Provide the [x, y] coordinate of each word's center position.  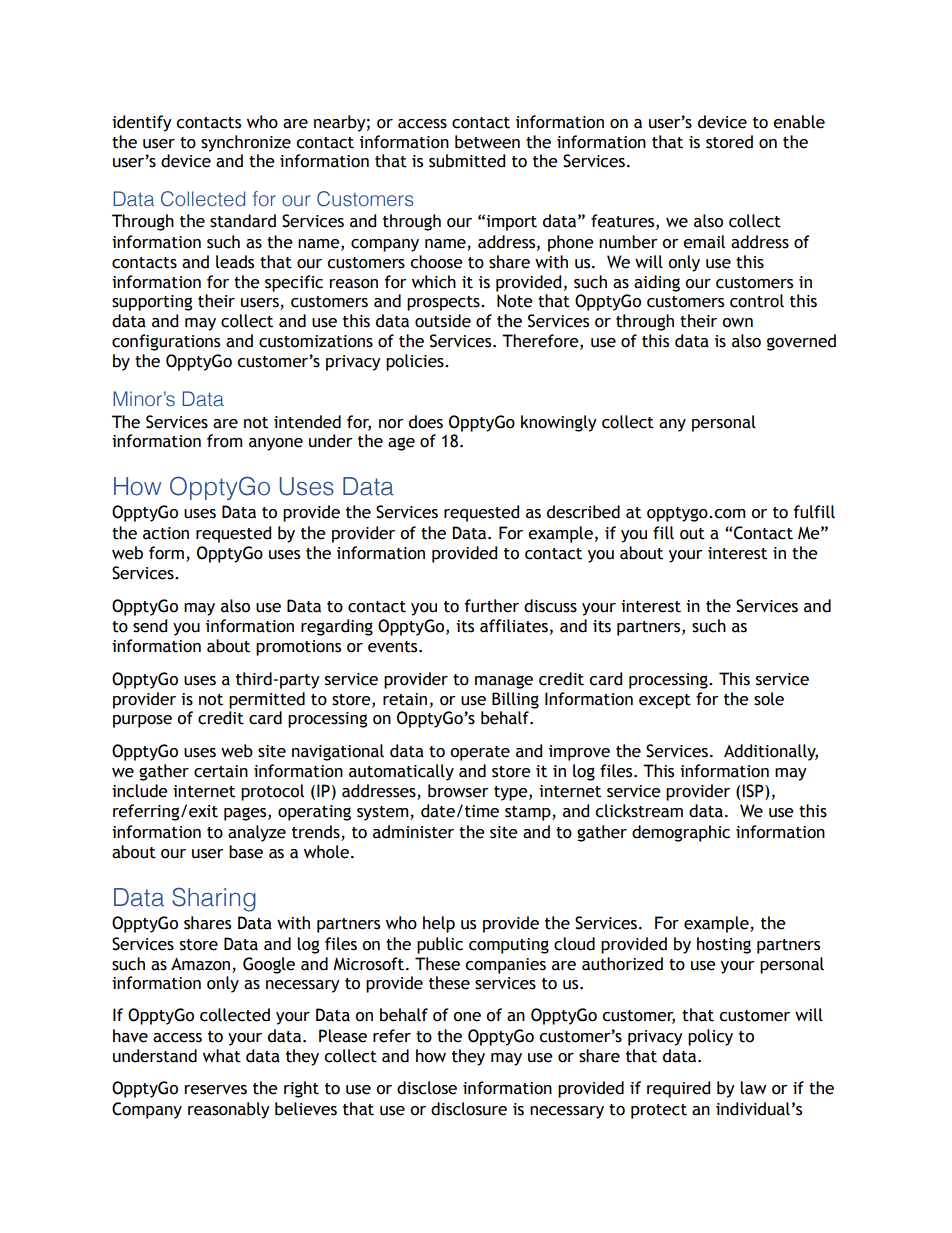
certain [221, 771]
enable [799, 122]
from [225, 441]
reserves [215, 1090]
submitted [467, 161]
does [426, 422]
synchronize [246, 143]
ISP [754, 792]
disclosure [469, 1109]
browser [458, 791]
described [583, 512]
